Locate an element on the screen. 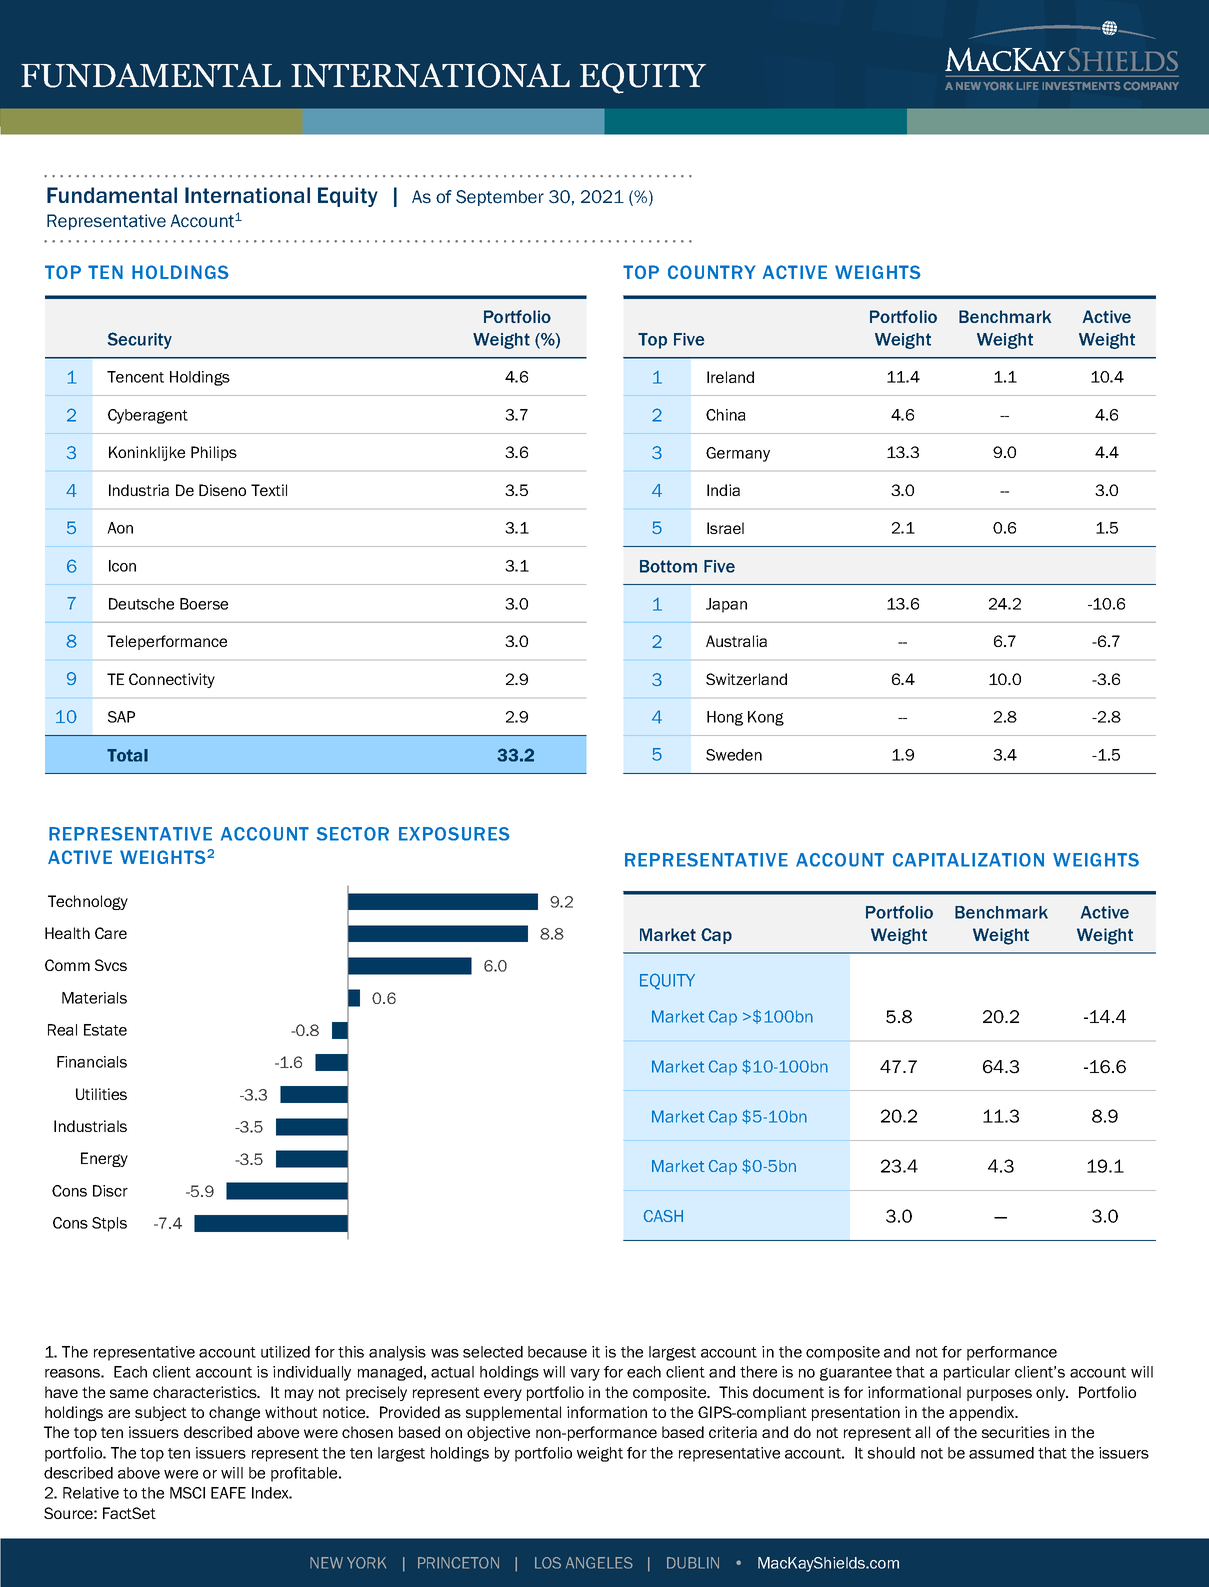 This screenshot has height=1587, width=1209. Bottom is located at coordinates (668, 566).
